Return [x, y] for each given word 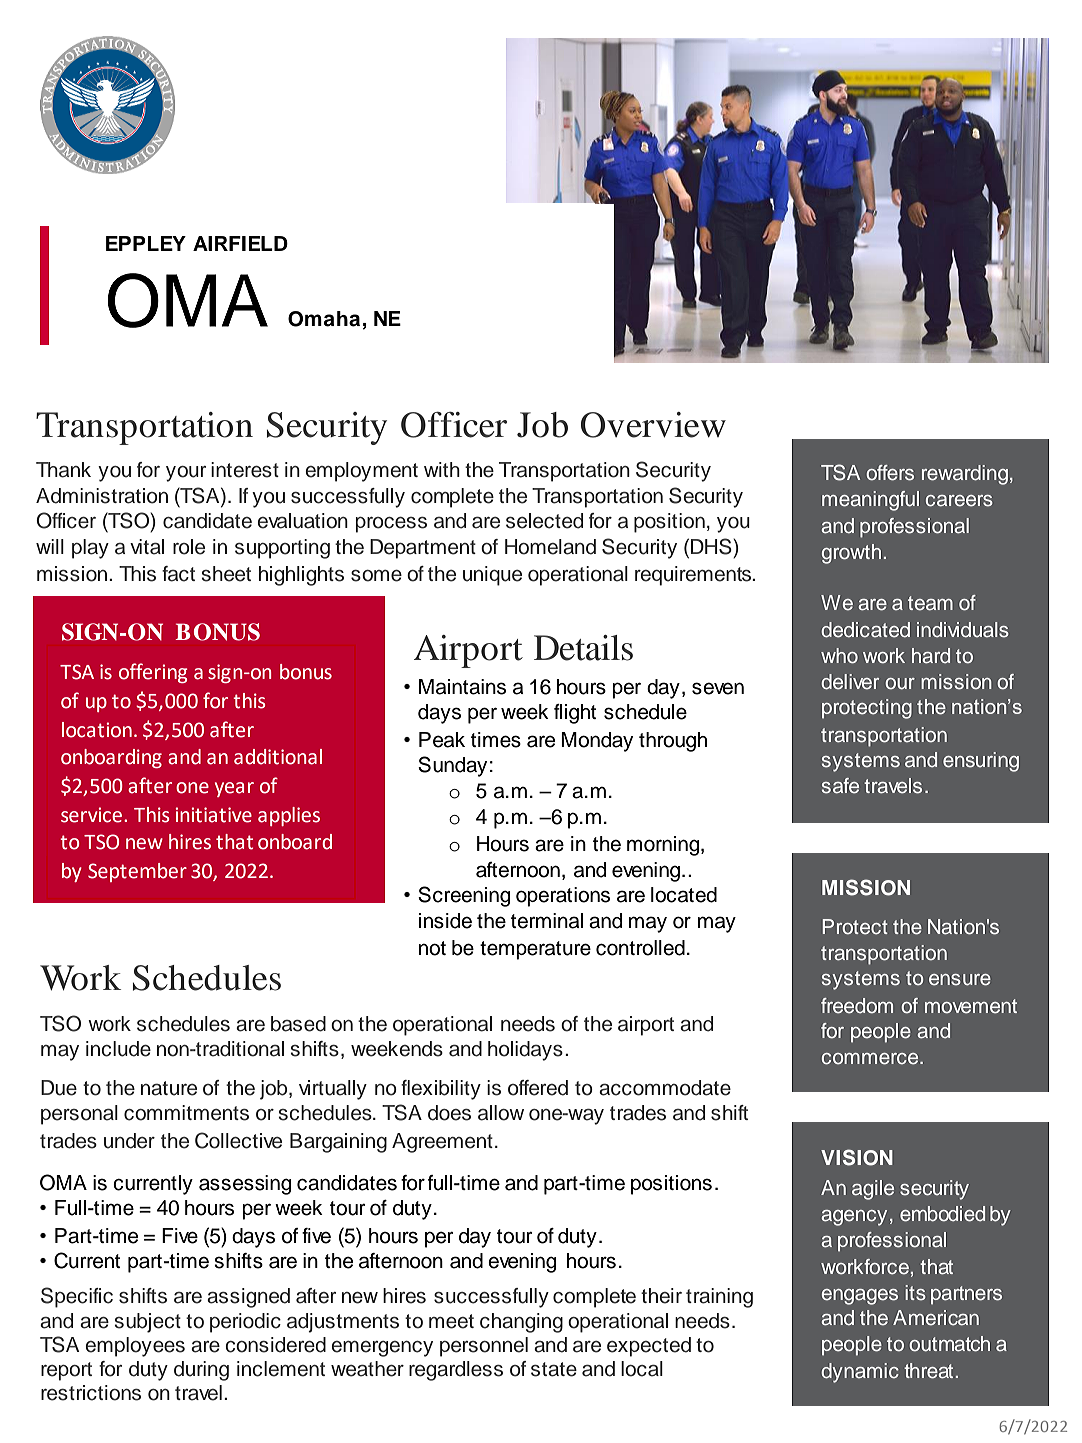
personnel [484, 1347]
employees [135, 1347]
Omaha [324, 319]
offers [890, 473]
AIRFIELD [240, 243]
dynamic [860, 1373]
